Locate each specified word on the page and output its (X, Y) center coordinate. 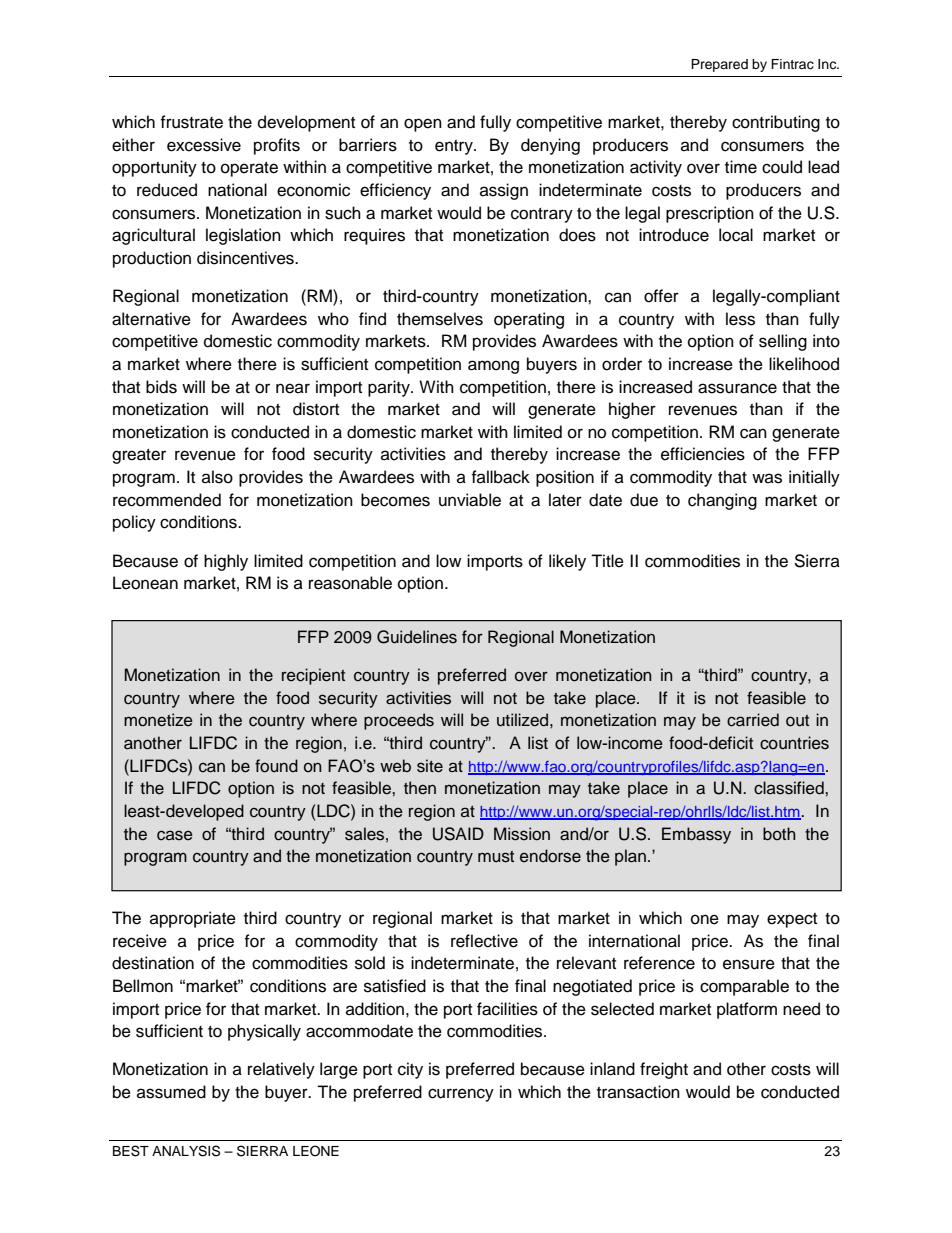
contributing (776, 123)
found (276, 766)
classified (790, 788)
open (423, 125)
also (217, 477)
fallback (500, 477)
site (430, 766)
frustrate (191, 122)
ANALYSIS (186, 1151)
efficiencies (703, 454)
